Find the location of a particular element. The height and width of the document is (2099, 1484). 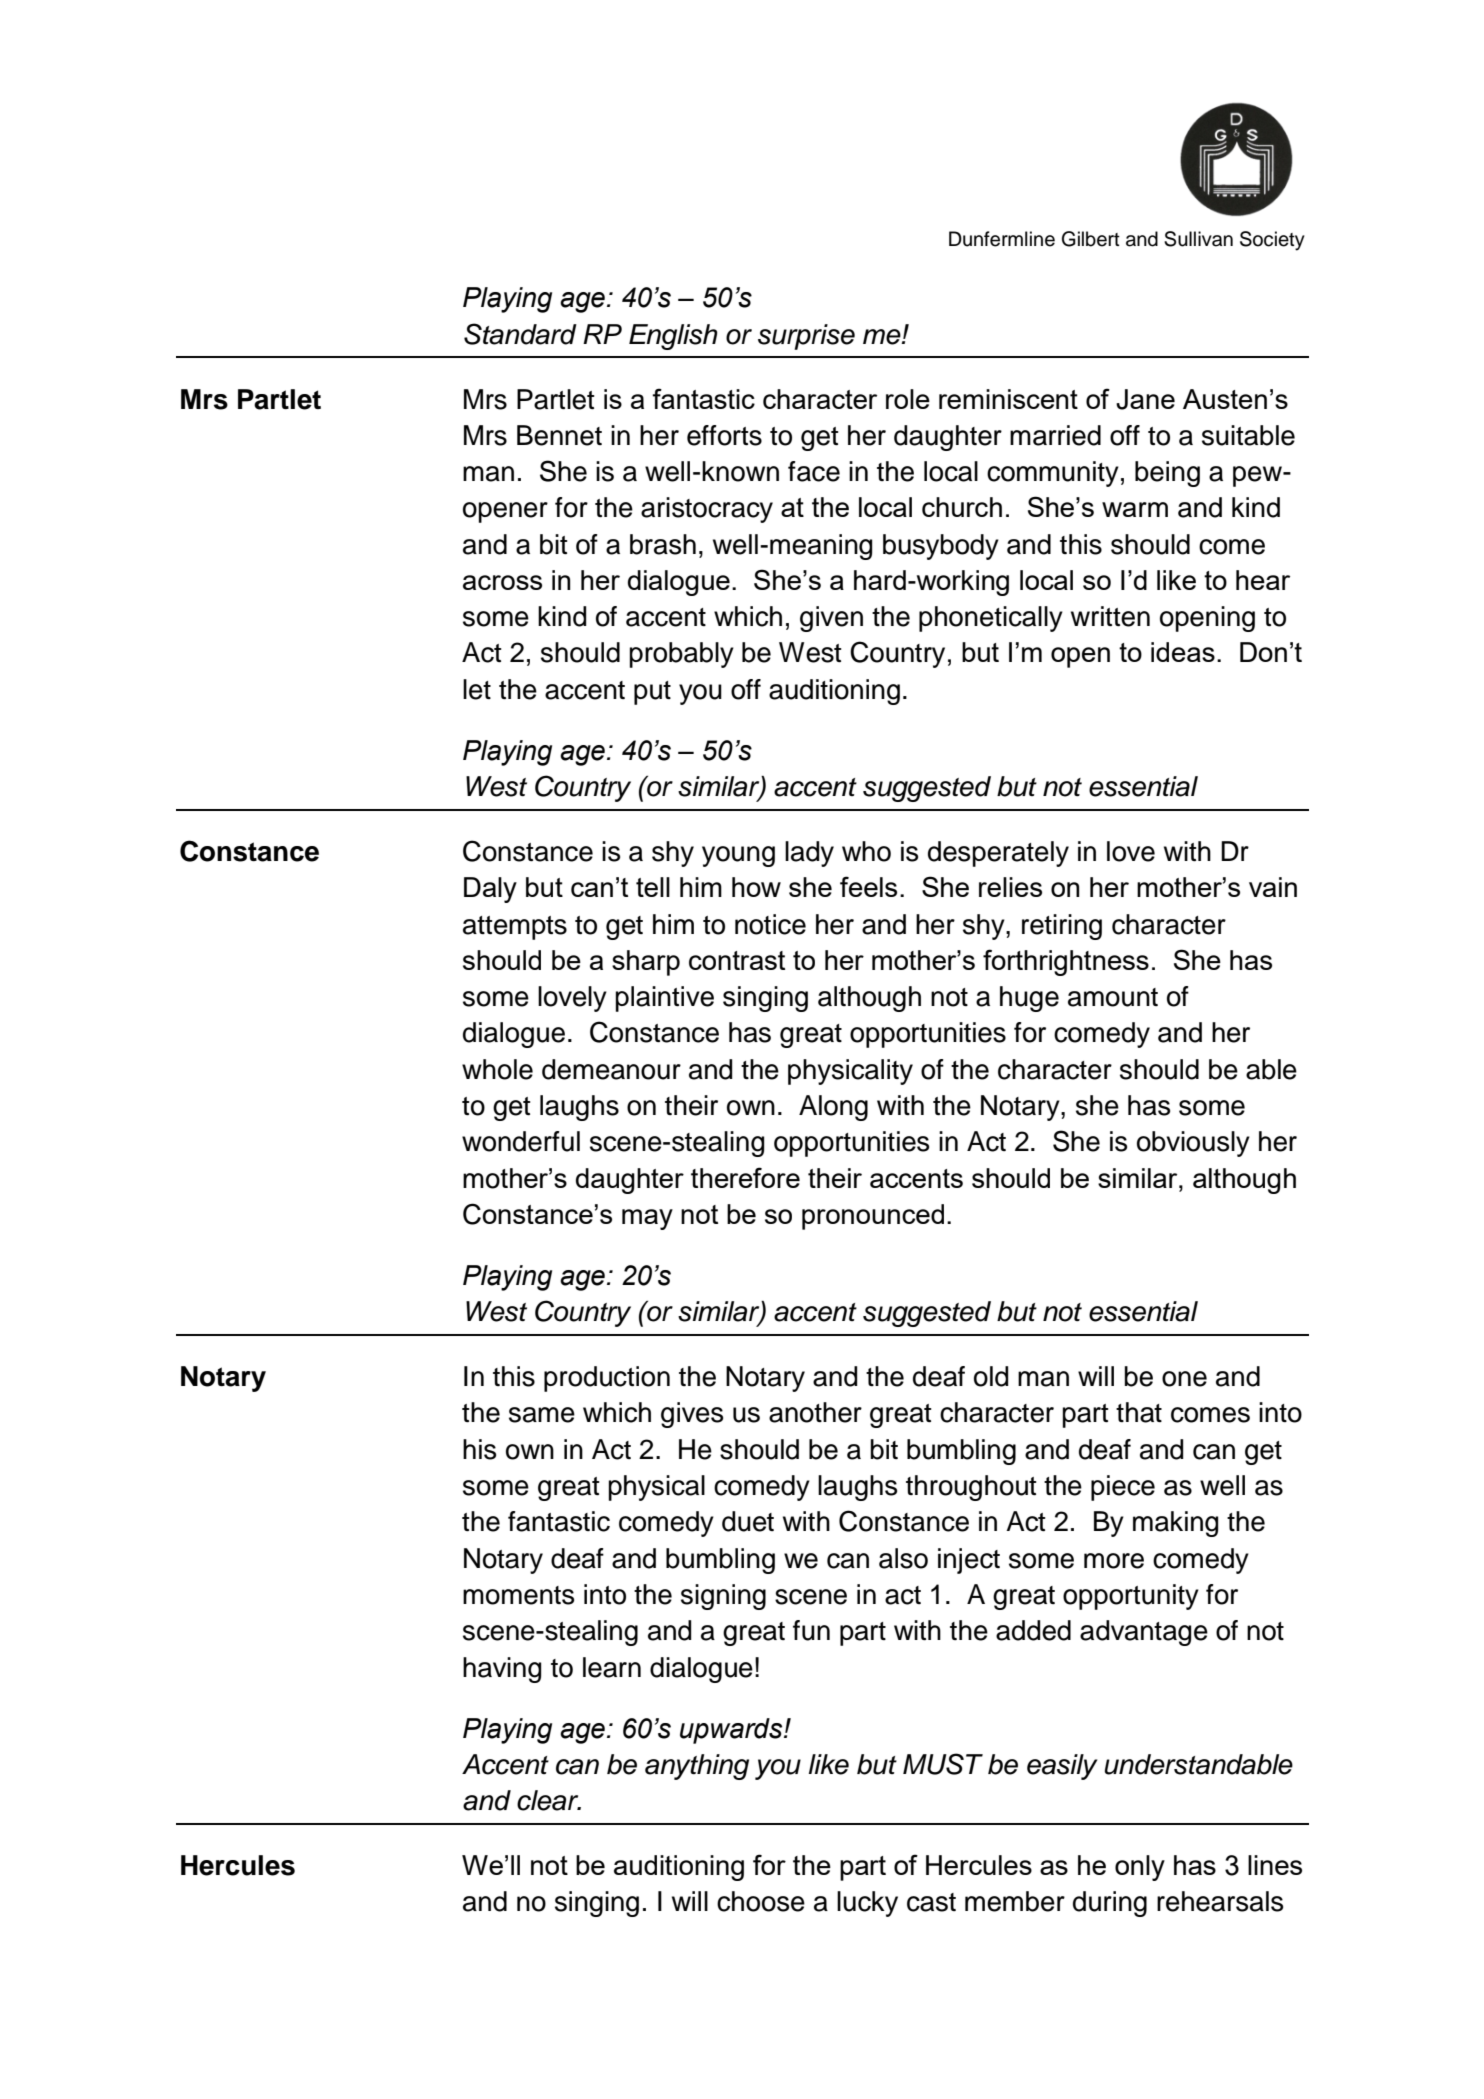

Standard is located at coordinates (520, 334).
